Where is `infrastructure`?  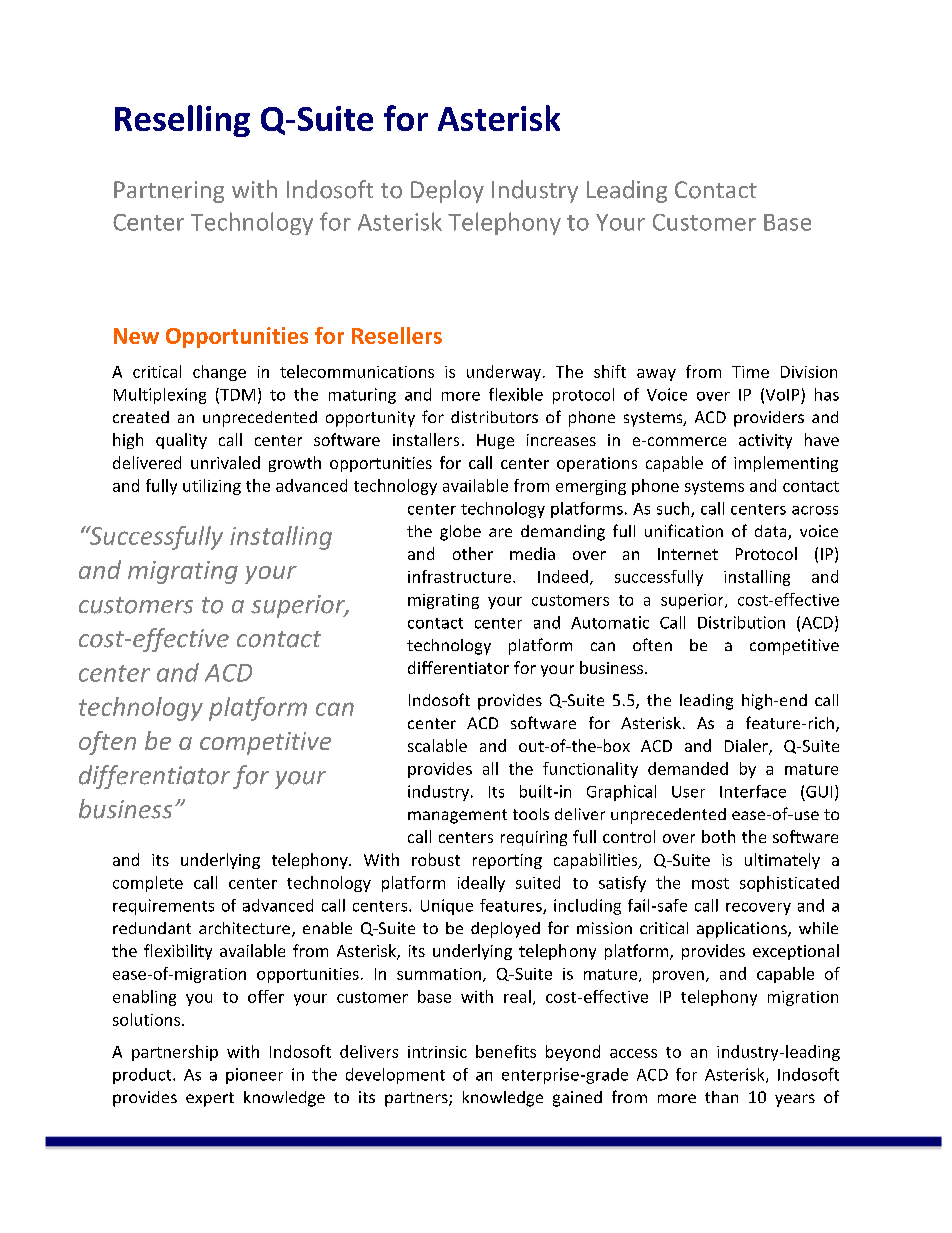
infrastructure is located at coordinates (461, 576).
